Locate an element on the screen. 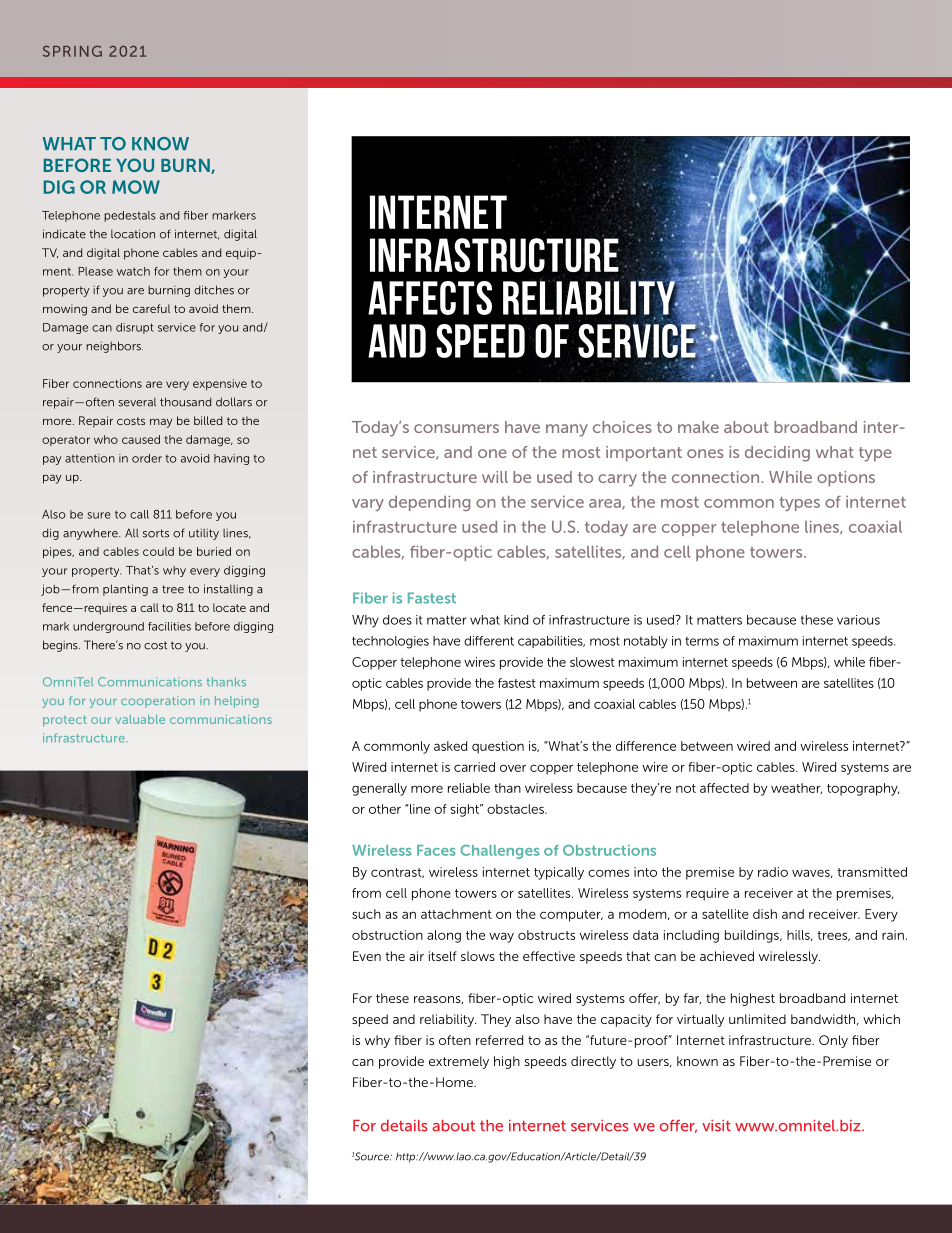 The height and width of the screenshot is (1233, 952). kind is located at coordinates (516, 620).
